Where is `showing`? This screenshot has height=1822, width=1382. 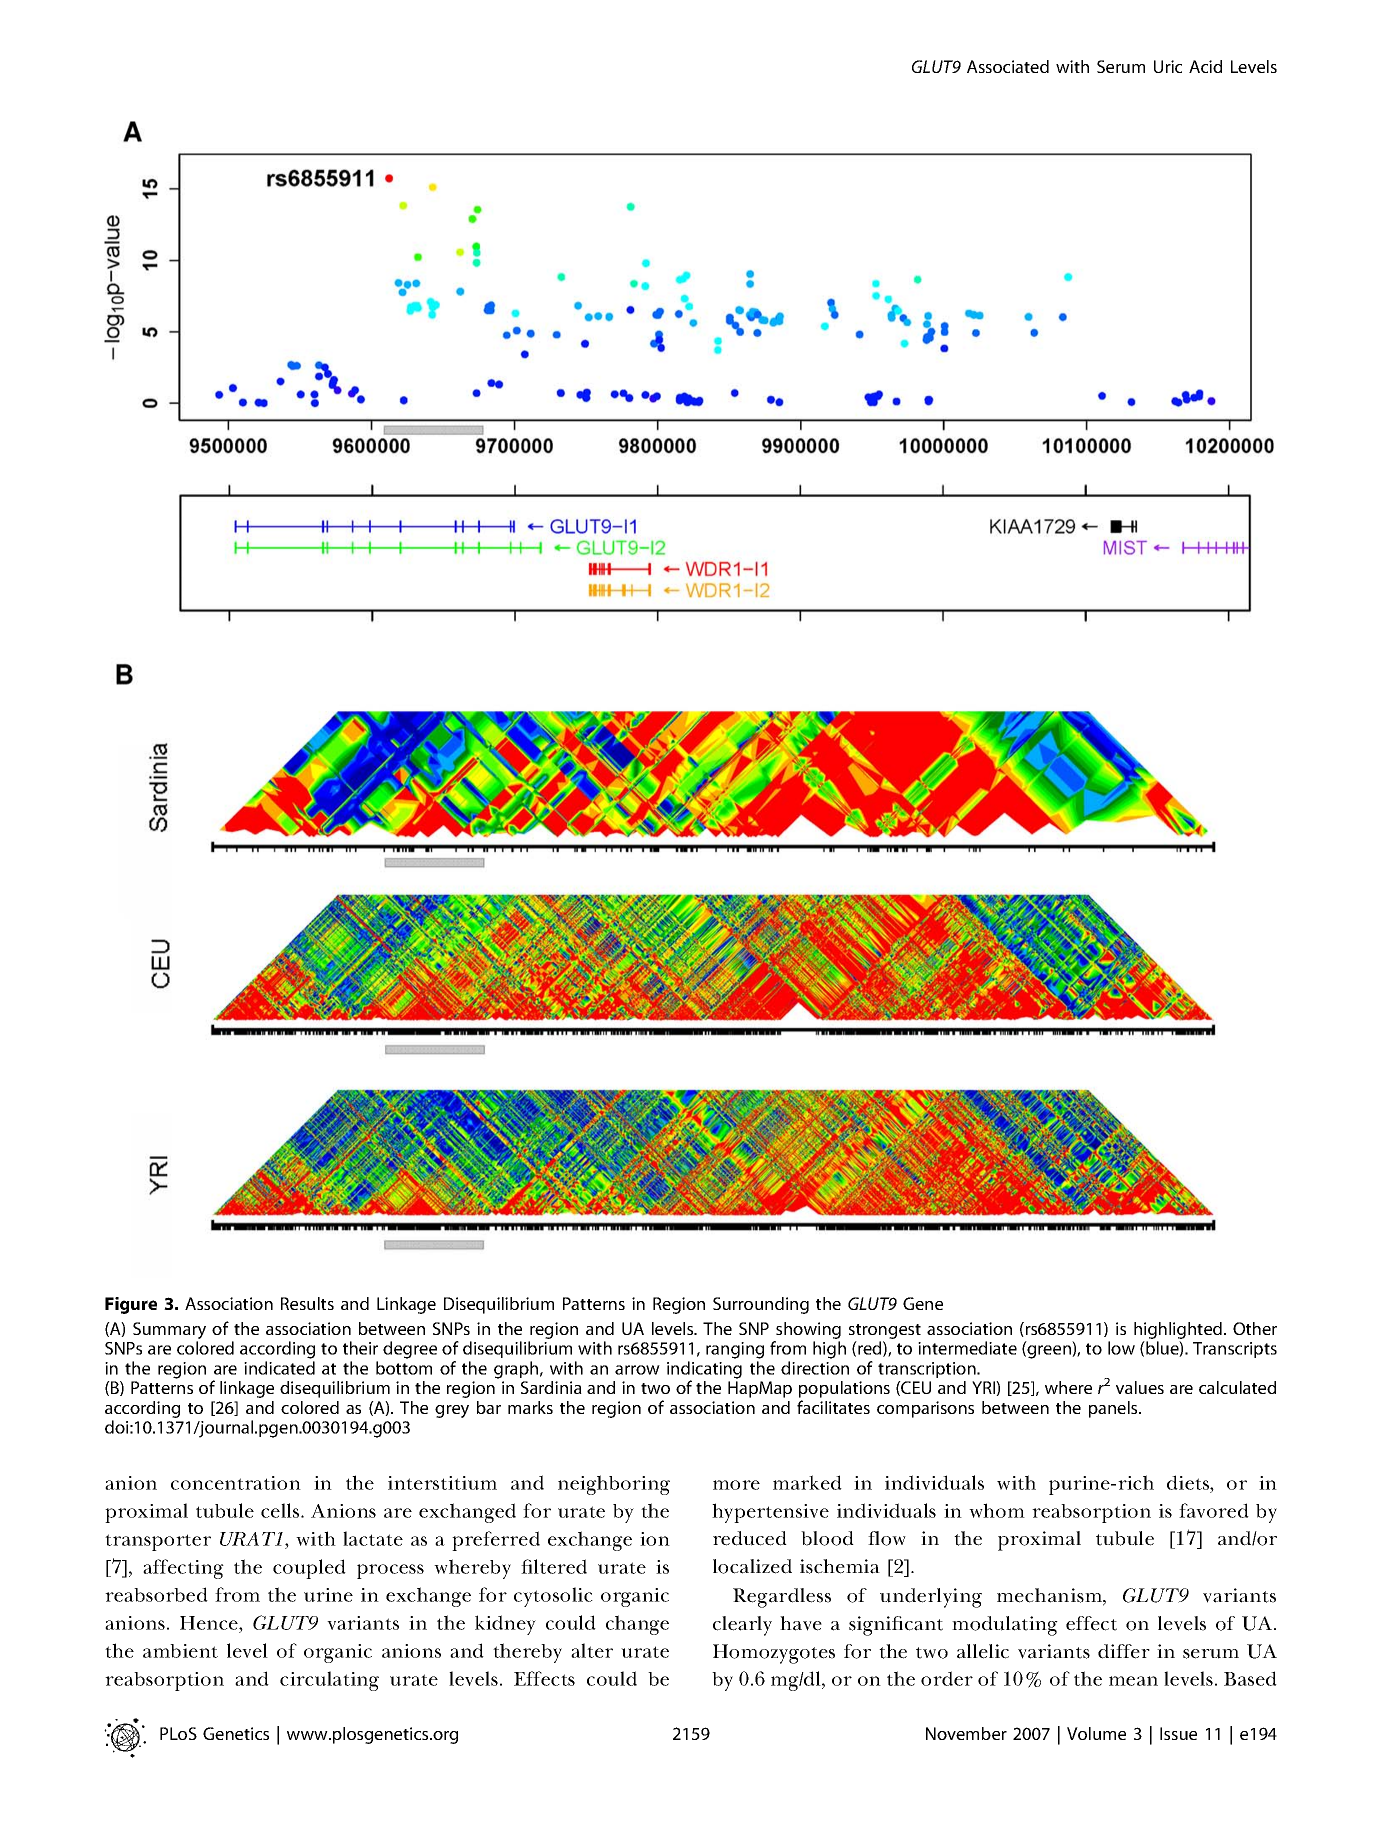 showing is located at coordinates (807, 1332).
